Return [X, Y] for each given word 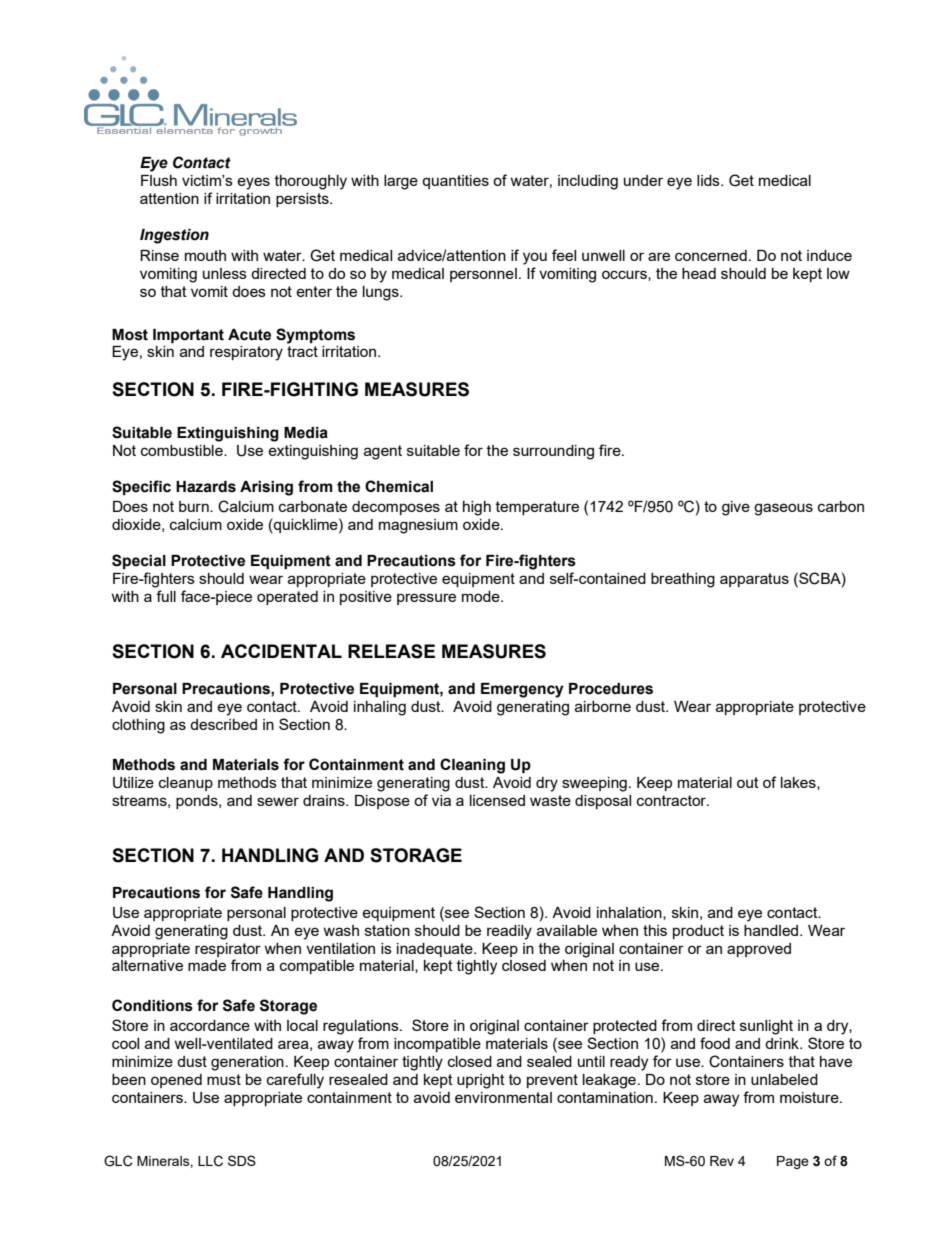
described [223, 724]
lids [709, 180]
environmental [503, 1097]
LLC [210, 1161]
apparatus [754, 580]
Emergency [522, 690]
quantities [455, 182]
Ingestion [174, 236]
